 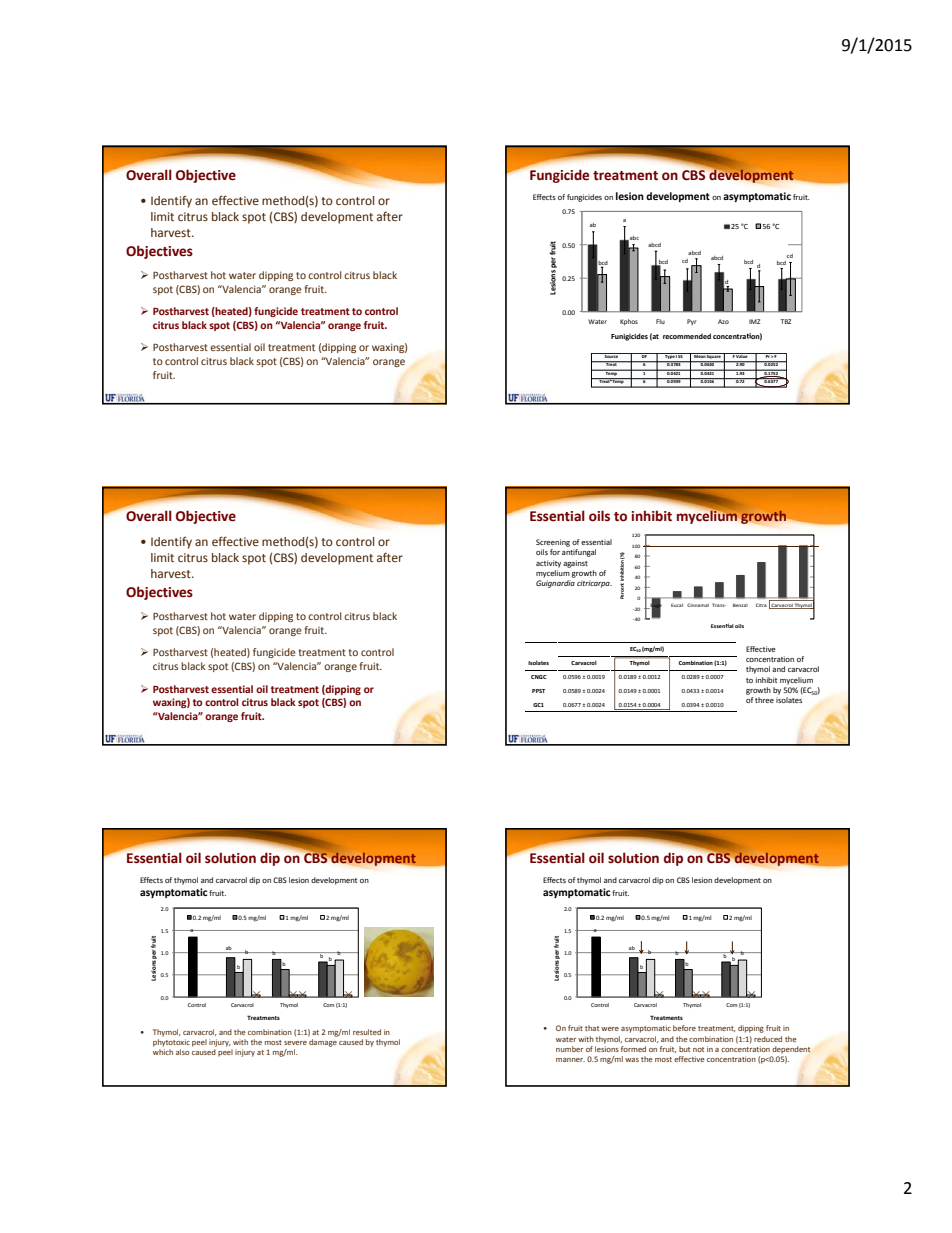 What do you see at coordinates (698, 1049) in the document?
I see `not` at bounding box center [698, 1049].
